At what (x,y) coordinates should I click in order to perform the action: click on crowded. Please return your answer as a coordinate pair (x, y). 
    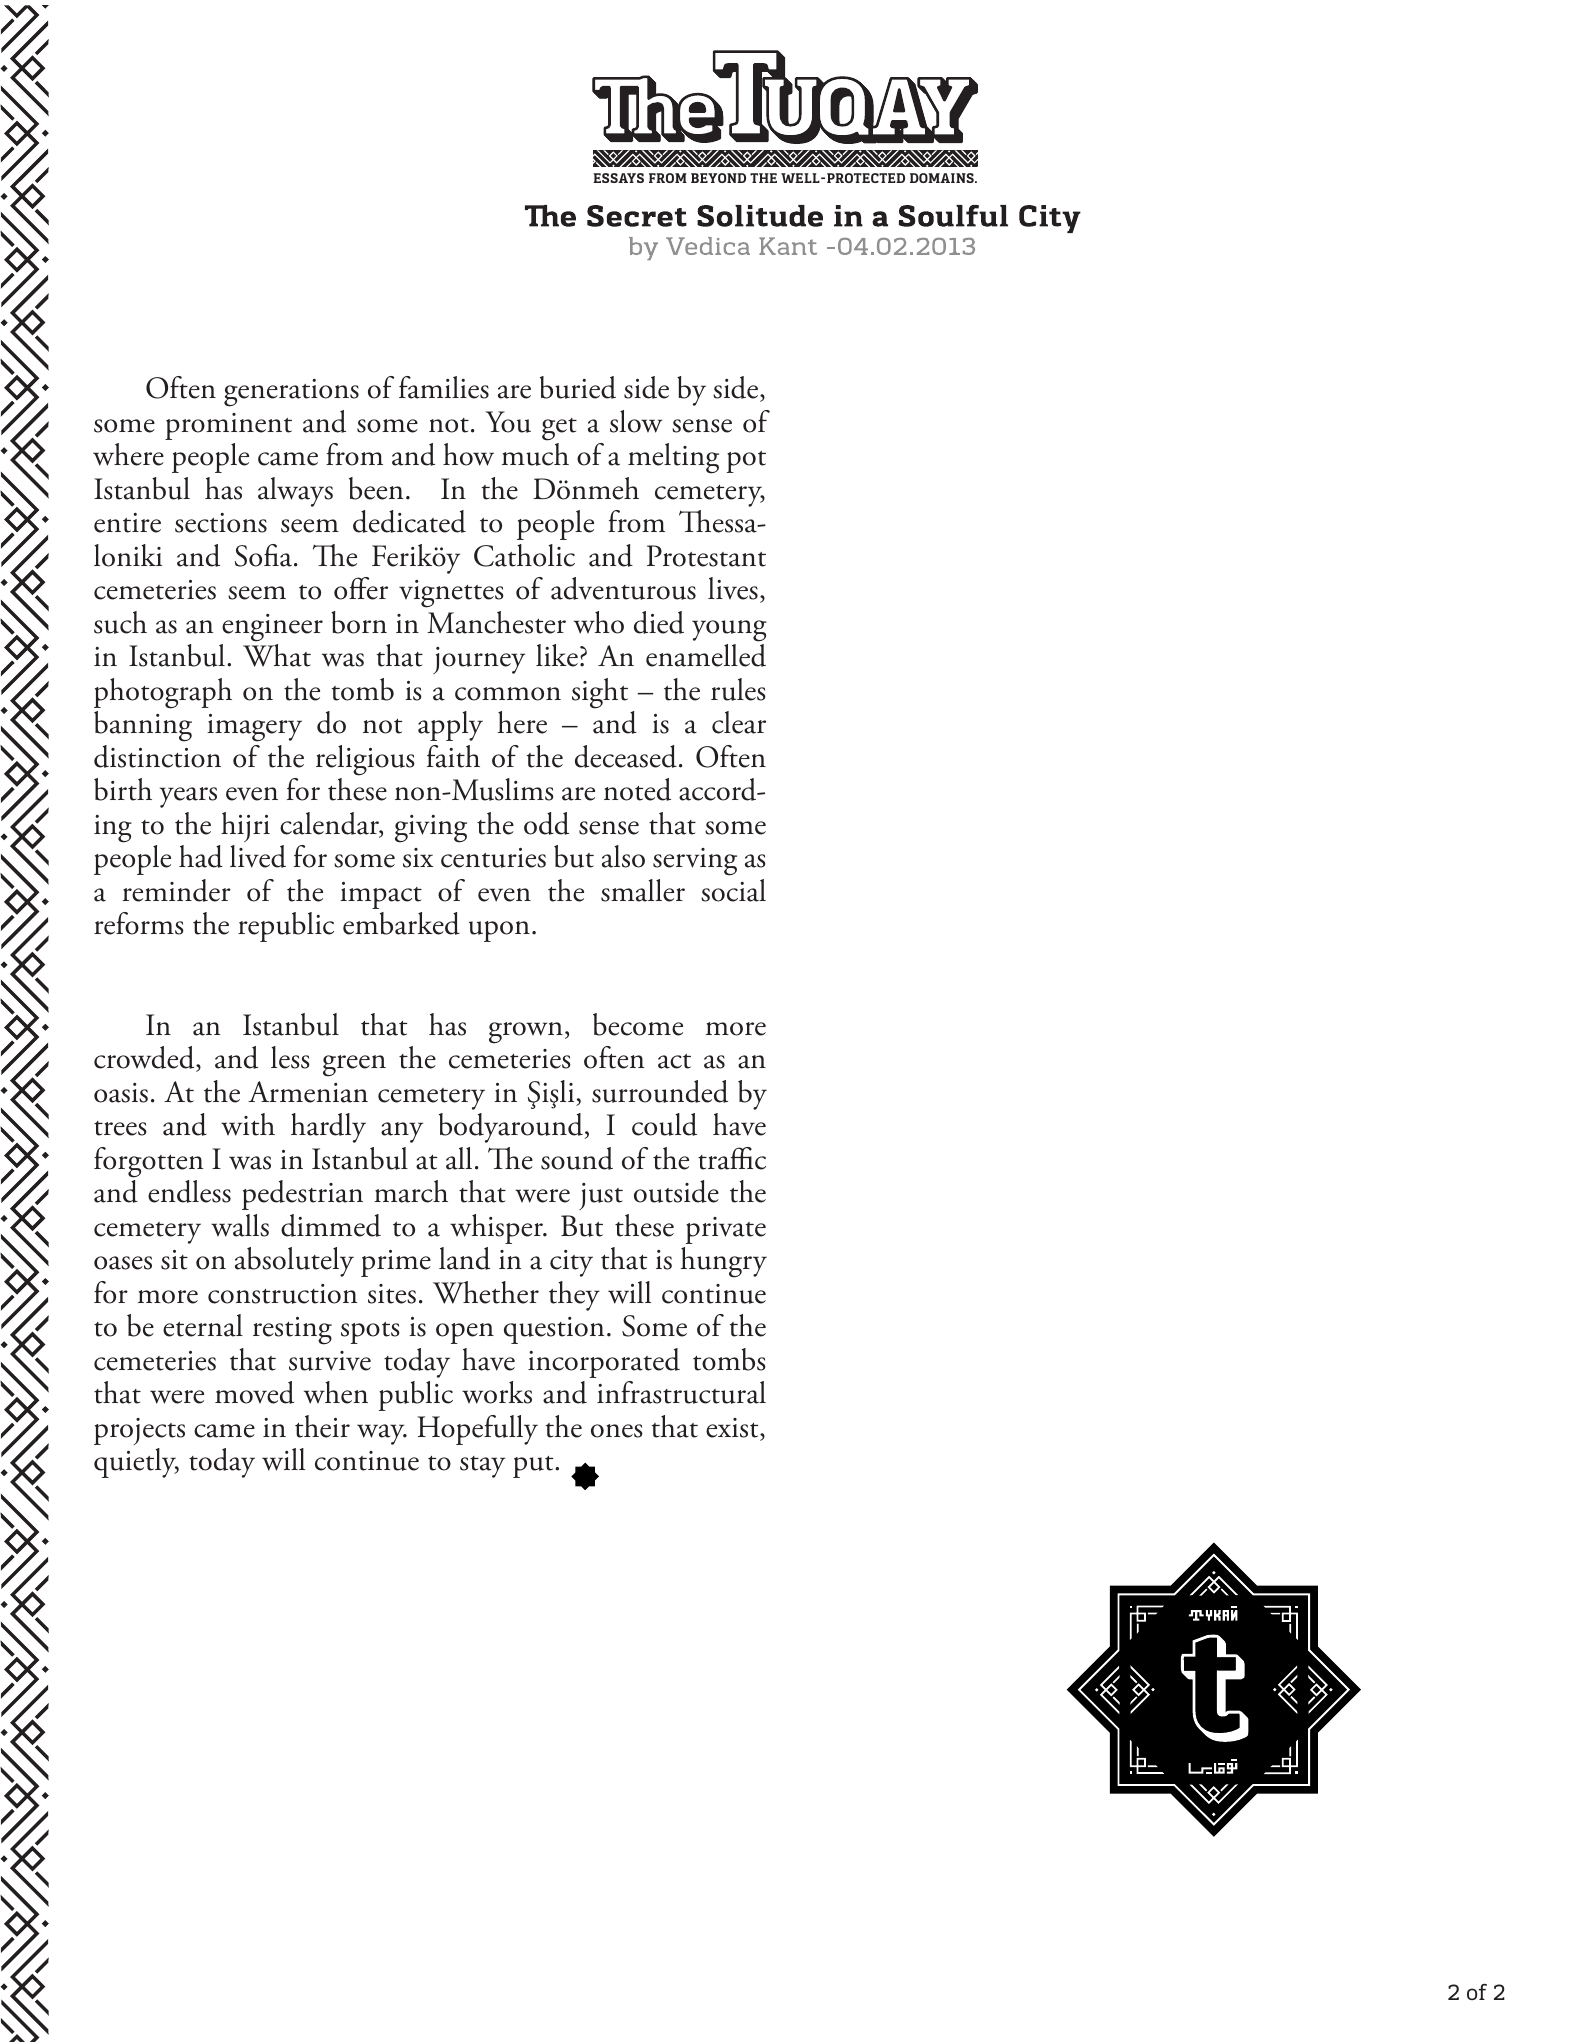
    Looking at the image, I should click on (145, 1059).
